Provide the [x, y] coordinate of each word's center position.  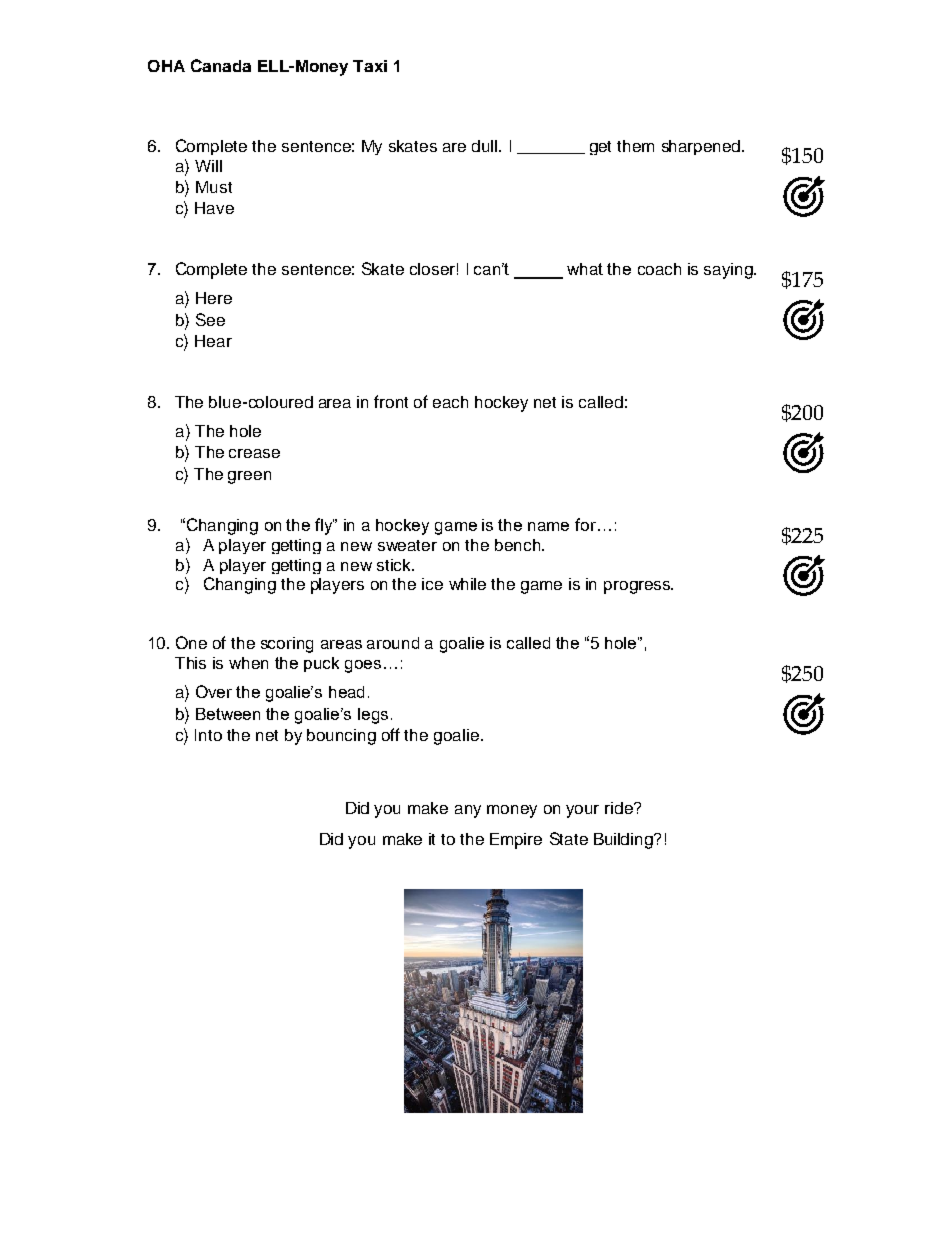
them [635, 146]
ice [432, 584]
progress [638, 587]
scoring [287, 645]
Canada [221, 65]
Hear [213, 341]
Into [208, 735]
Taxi [370, 66]
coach [659, 269]
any [468, 811]
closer [432, 269]
